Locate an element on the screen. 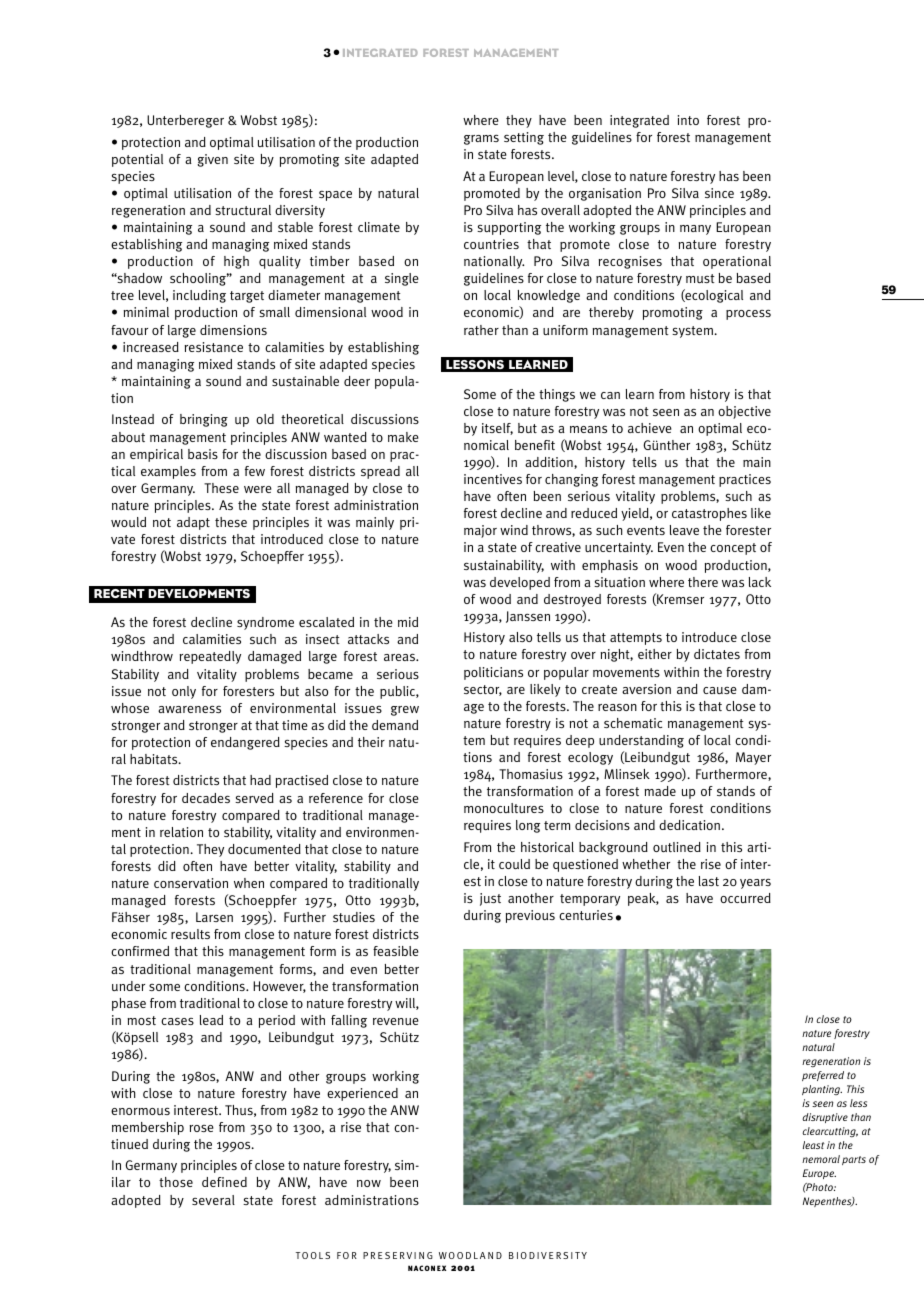 This screenshot has height=1307, width=924. given is located at coordinates (213, 160).
